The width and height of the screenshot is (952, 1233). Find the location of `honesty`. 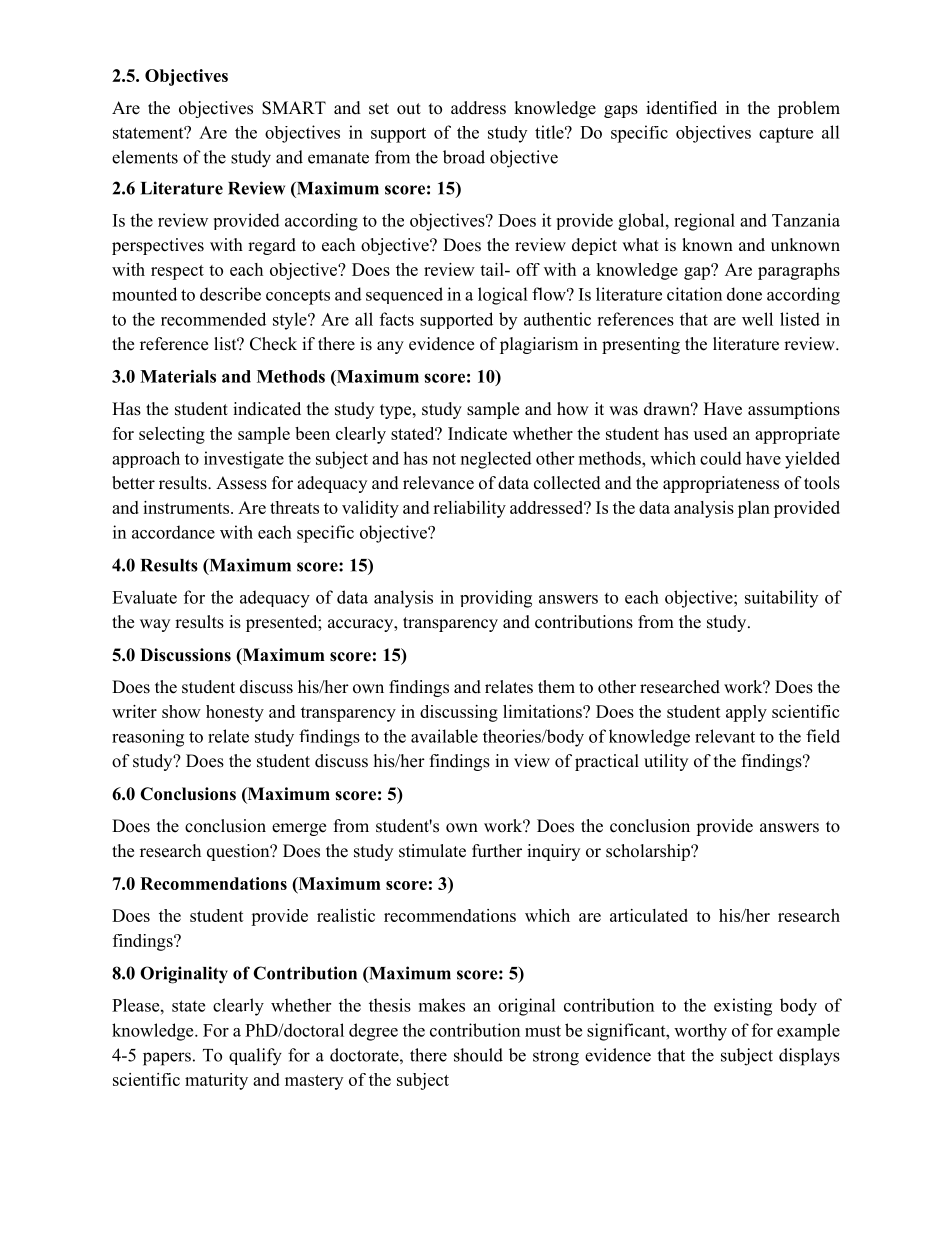

honesty is located at coordinates (235, 713).
